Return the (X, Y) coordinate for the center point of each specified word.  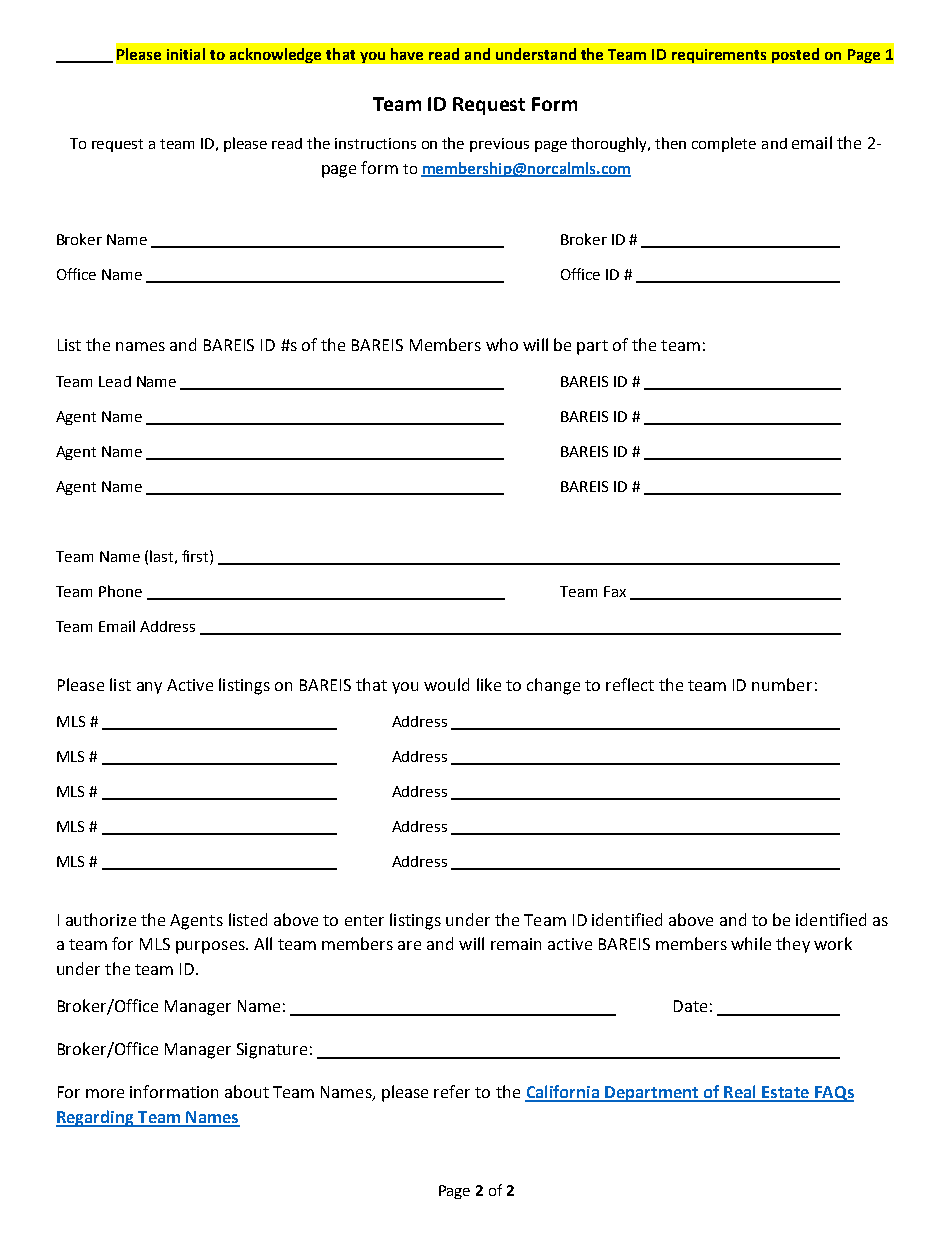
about (247, 1091)
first (196, 556)
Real (740, 1093)
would (446, 684)
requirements (719, 56)
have (407, 54)
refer (452, 1091)
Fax (615, 591)
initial (186, 54)
